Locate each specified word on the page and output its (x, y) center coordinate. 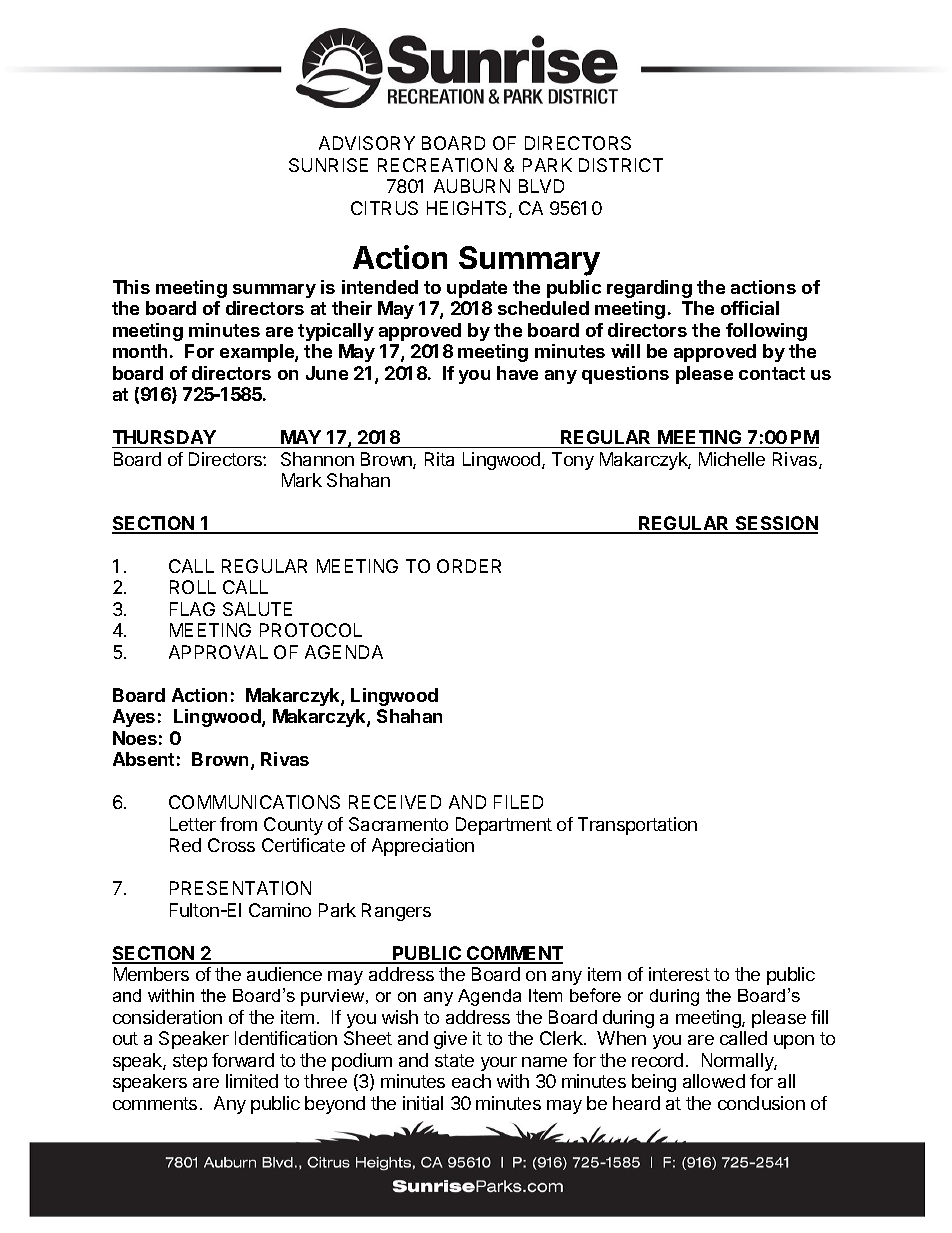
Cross (231, 845)
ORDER (469, 566)
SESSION (775, 524)
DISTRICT (621, 165)
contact (772, 373)
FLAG (192, 609)
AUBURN (472, 186)
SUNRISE (328, 165)
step (190, 1062)
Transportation (637, 826)
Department (504, 826)
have (517, 373)
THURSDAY (164, 437)
